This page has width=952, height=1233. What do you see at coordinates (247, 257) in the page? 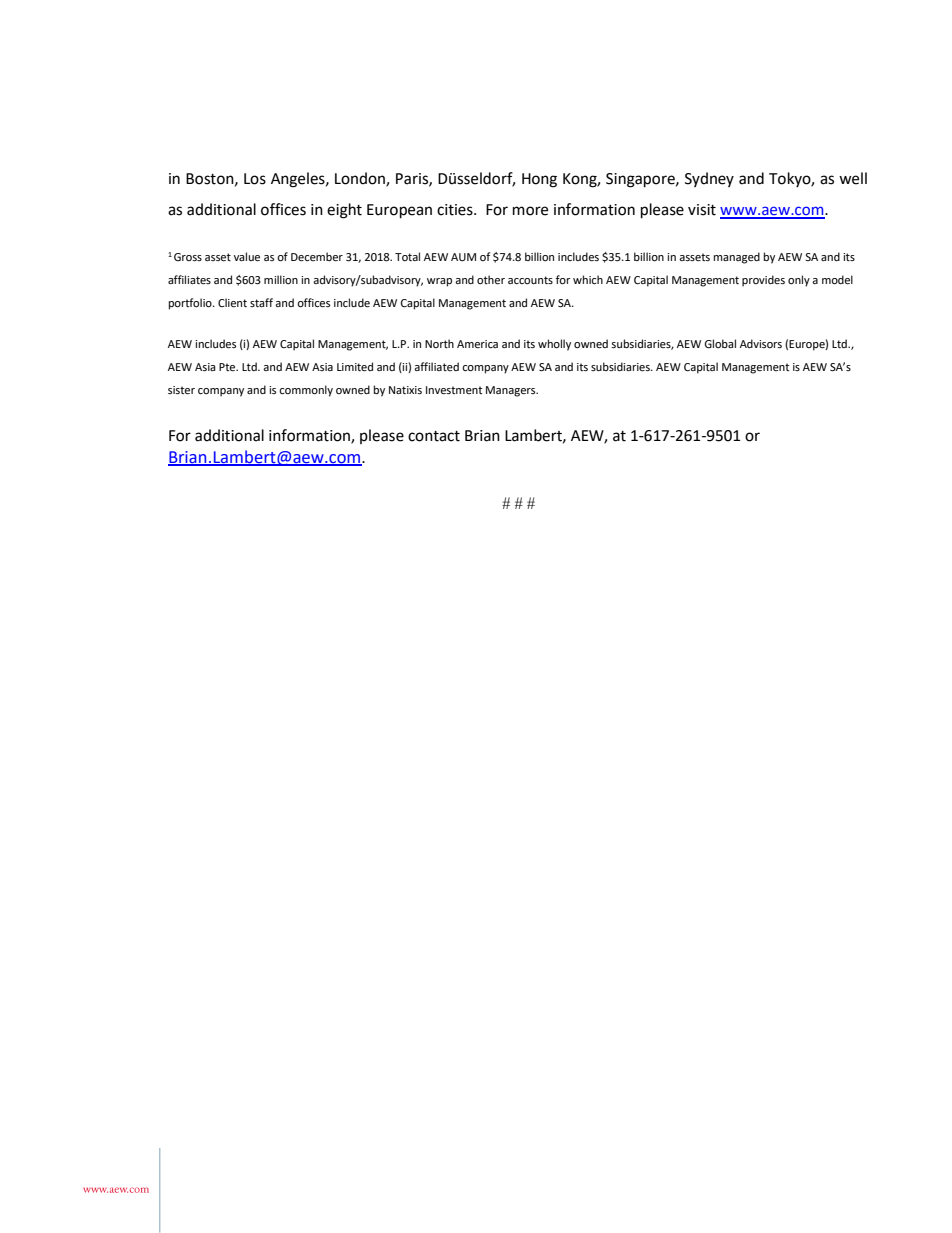
I see `value` at bounding box center [247, 257].
